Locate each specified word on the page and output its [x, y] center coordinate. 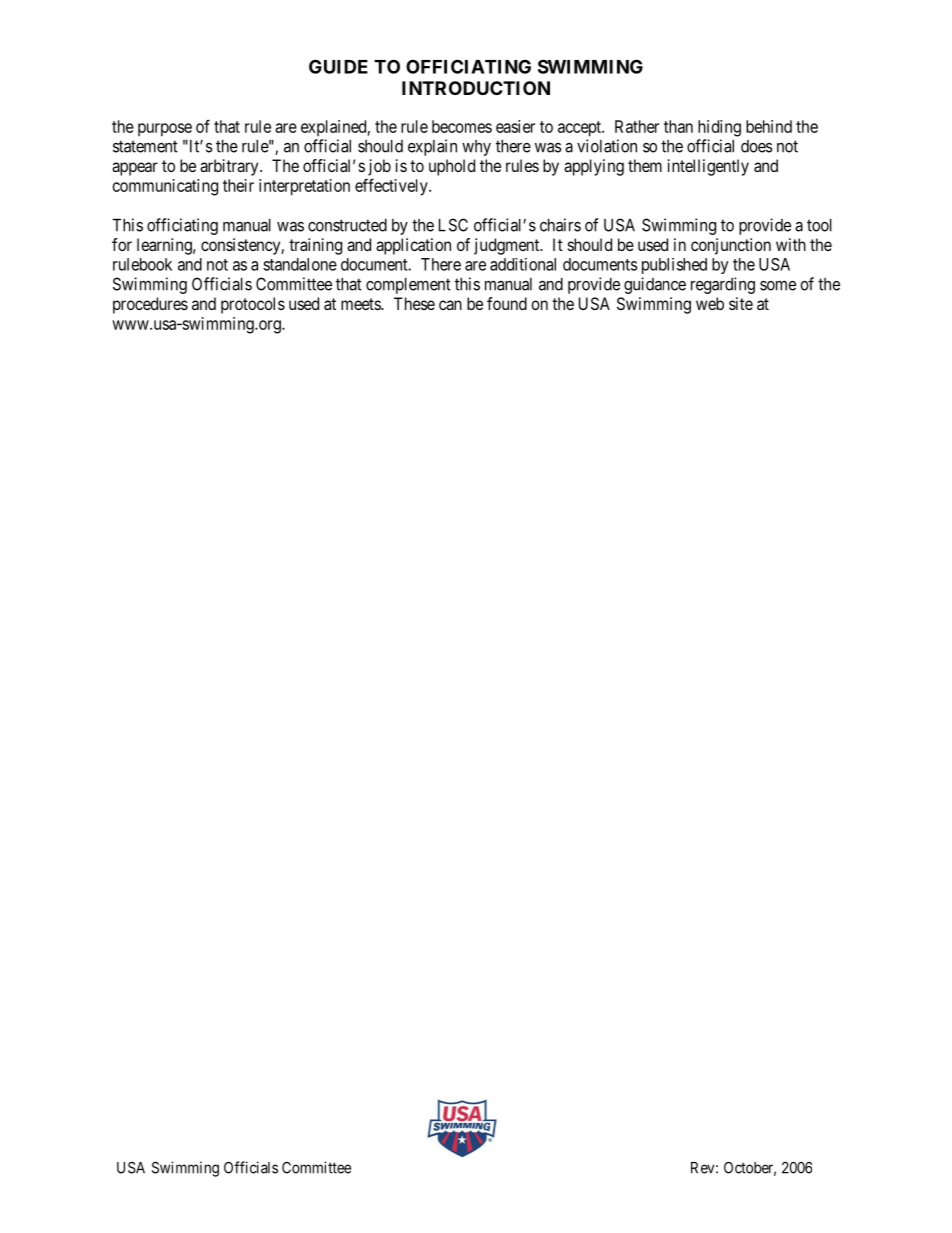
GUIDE [338, 66]
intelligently [708, 167]
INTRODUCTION [476, 88]
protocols [253, 305]
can [450, 305]
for [122, 244]
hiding [719, 128]
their [238, 185]
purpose [165, 130]
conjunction [731, 246]
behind [769, 126]
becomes [462, 126]
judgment [508, 246]
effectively [392, 187]
